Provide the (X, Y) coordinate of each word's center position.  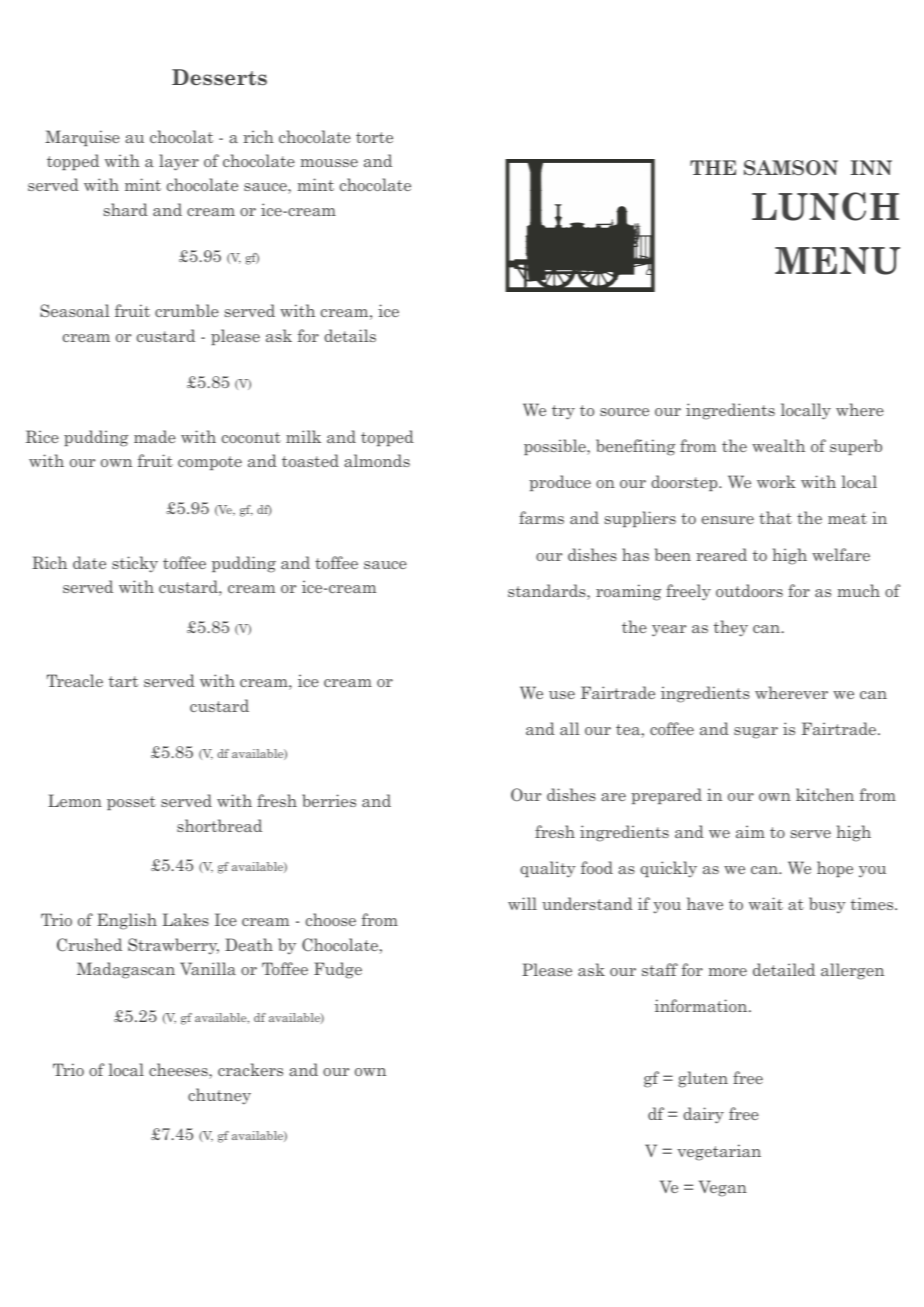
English (127, 921)
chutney (219, 1096)
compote (210, 463)
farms (541, 517)
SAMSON (791, 168)
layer (179, 162)
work (776, 481)
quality (548, 869)
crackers (250, 1069)
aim (750, 831)
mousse (329, 163)
